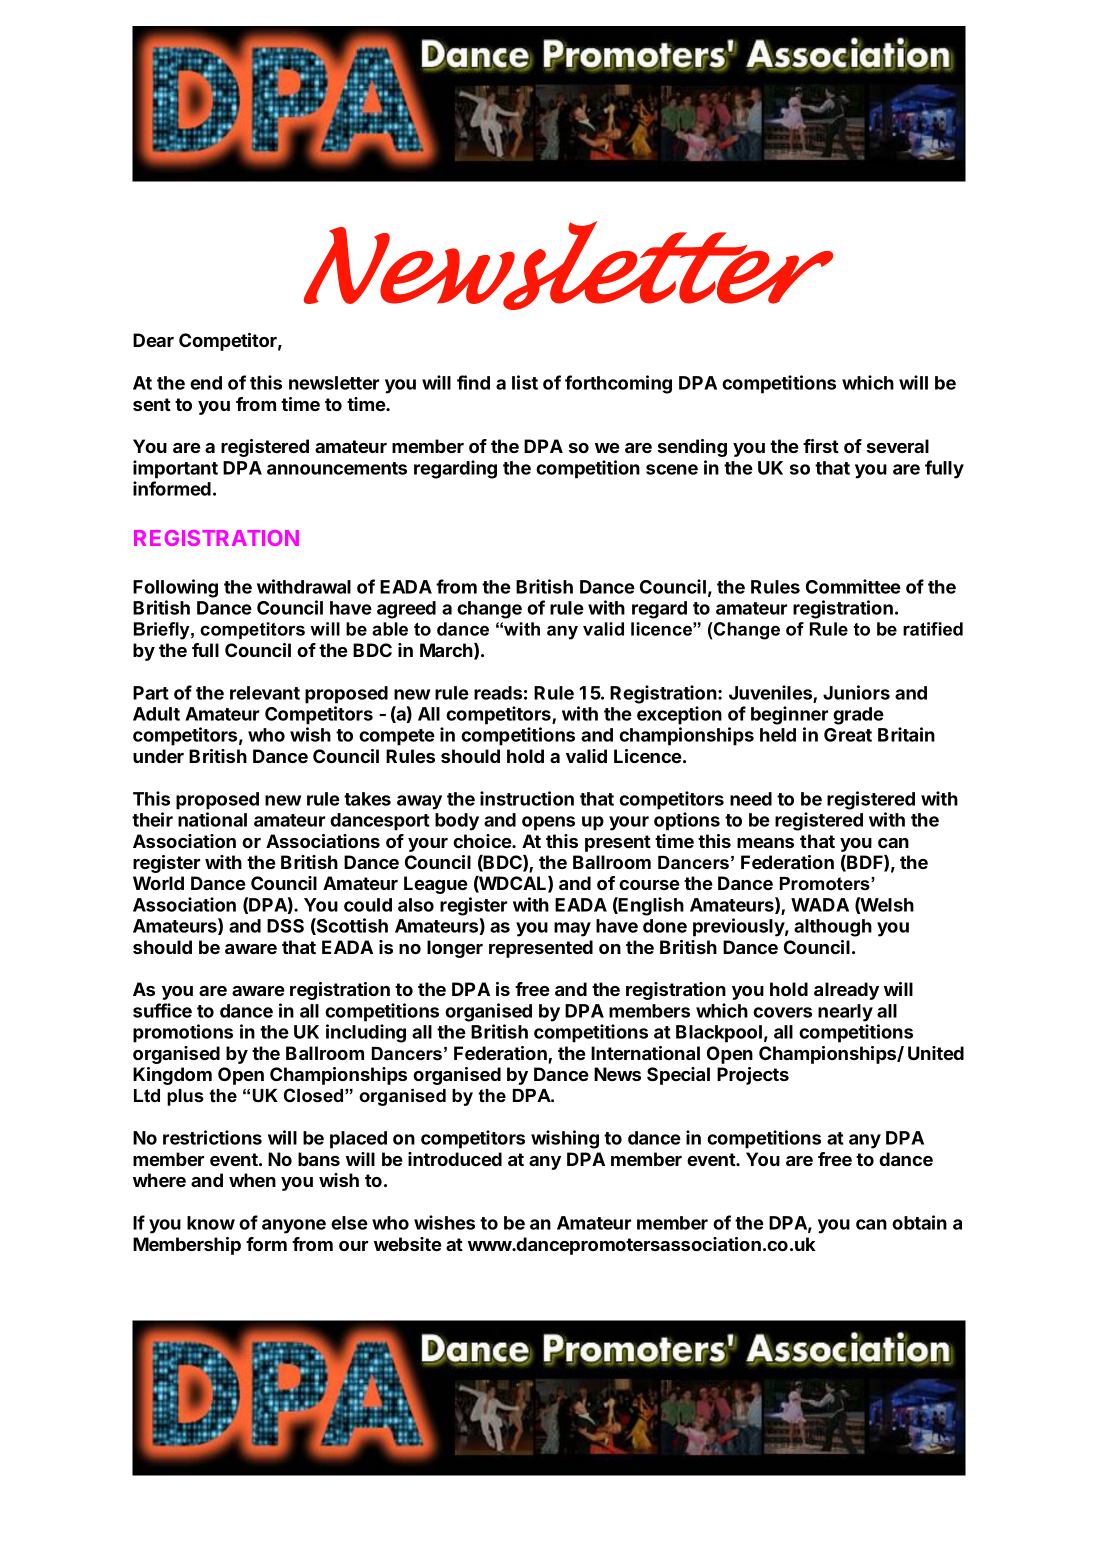 The width and height of the screenshot is (1098, 1553). What do you see at coordinates (672, 469) in the screenshot?
I see `scene` at bounding box center [672, 469].
